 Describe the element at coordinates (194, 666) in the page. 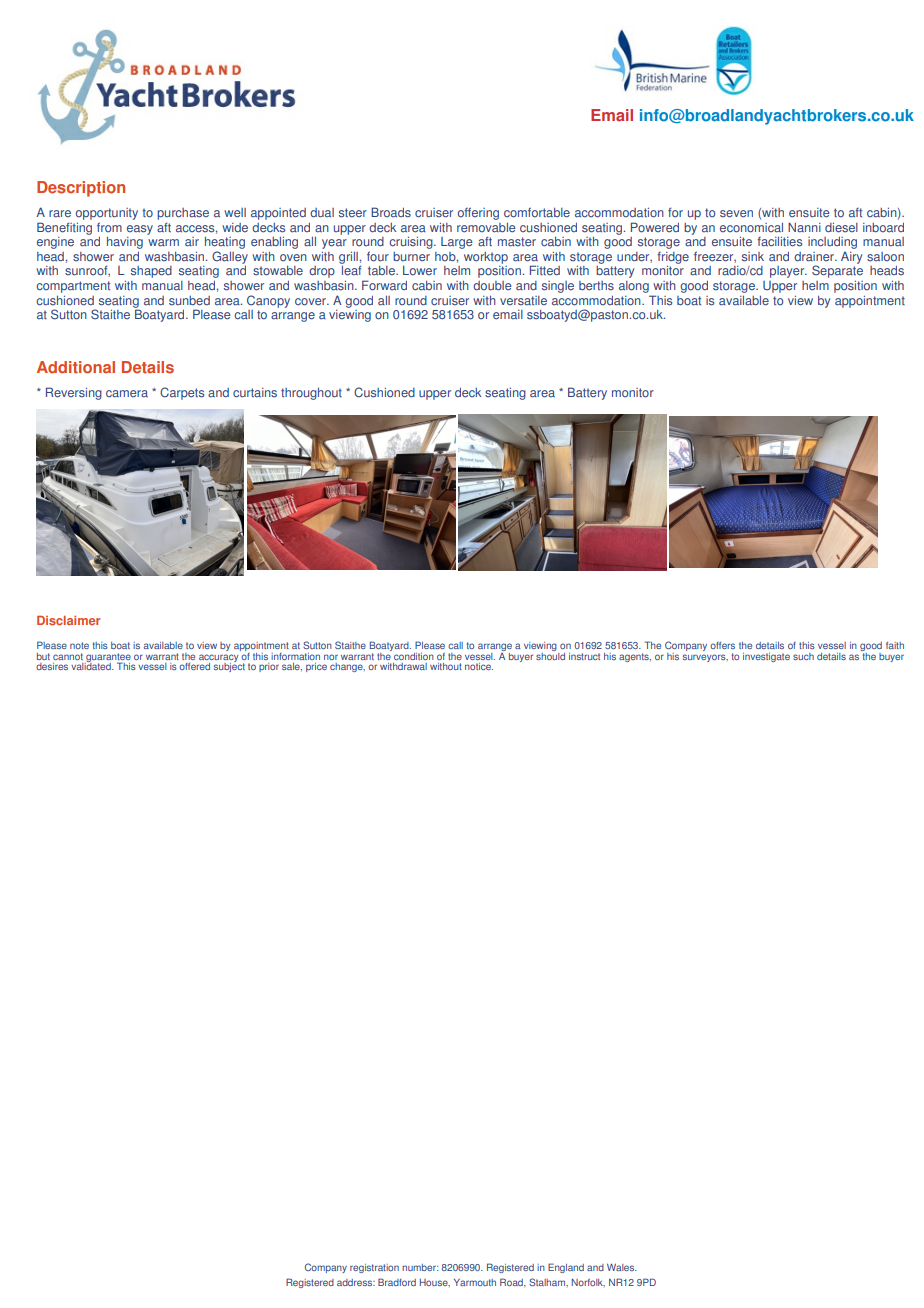

I see `offered` at that location.
